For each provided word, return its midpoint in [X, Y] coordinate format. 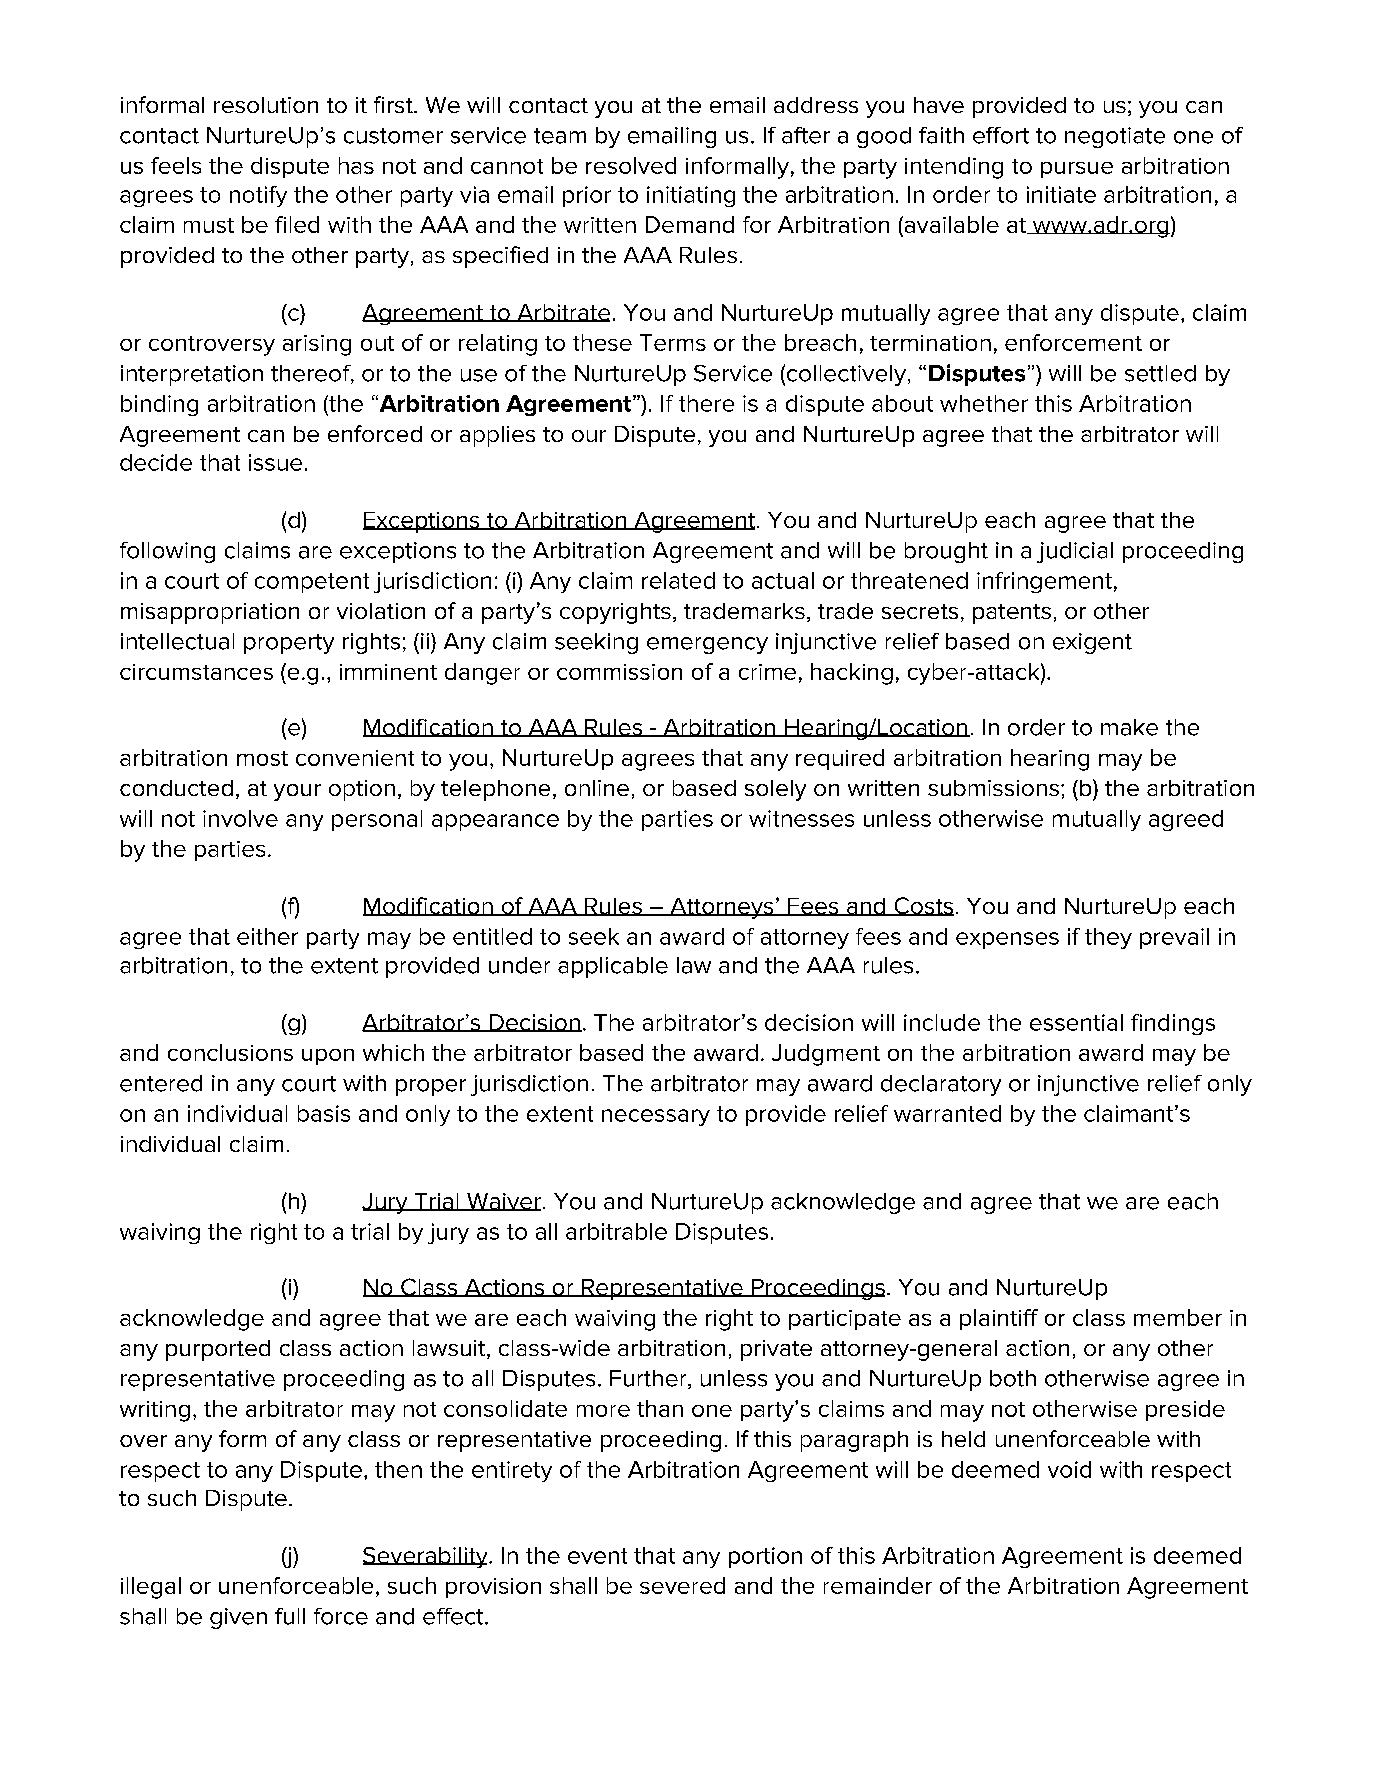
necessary [656, 1117]
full [290, 1616]
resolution [266, 105]
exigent [1092, 643]
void [1069, 1469]
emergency [707, 645]
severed [682, 1585]
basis [324, 1113]
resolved [631, 165]
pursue [1077, 170]
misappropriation [210, 613]
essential [1076, 1022]
